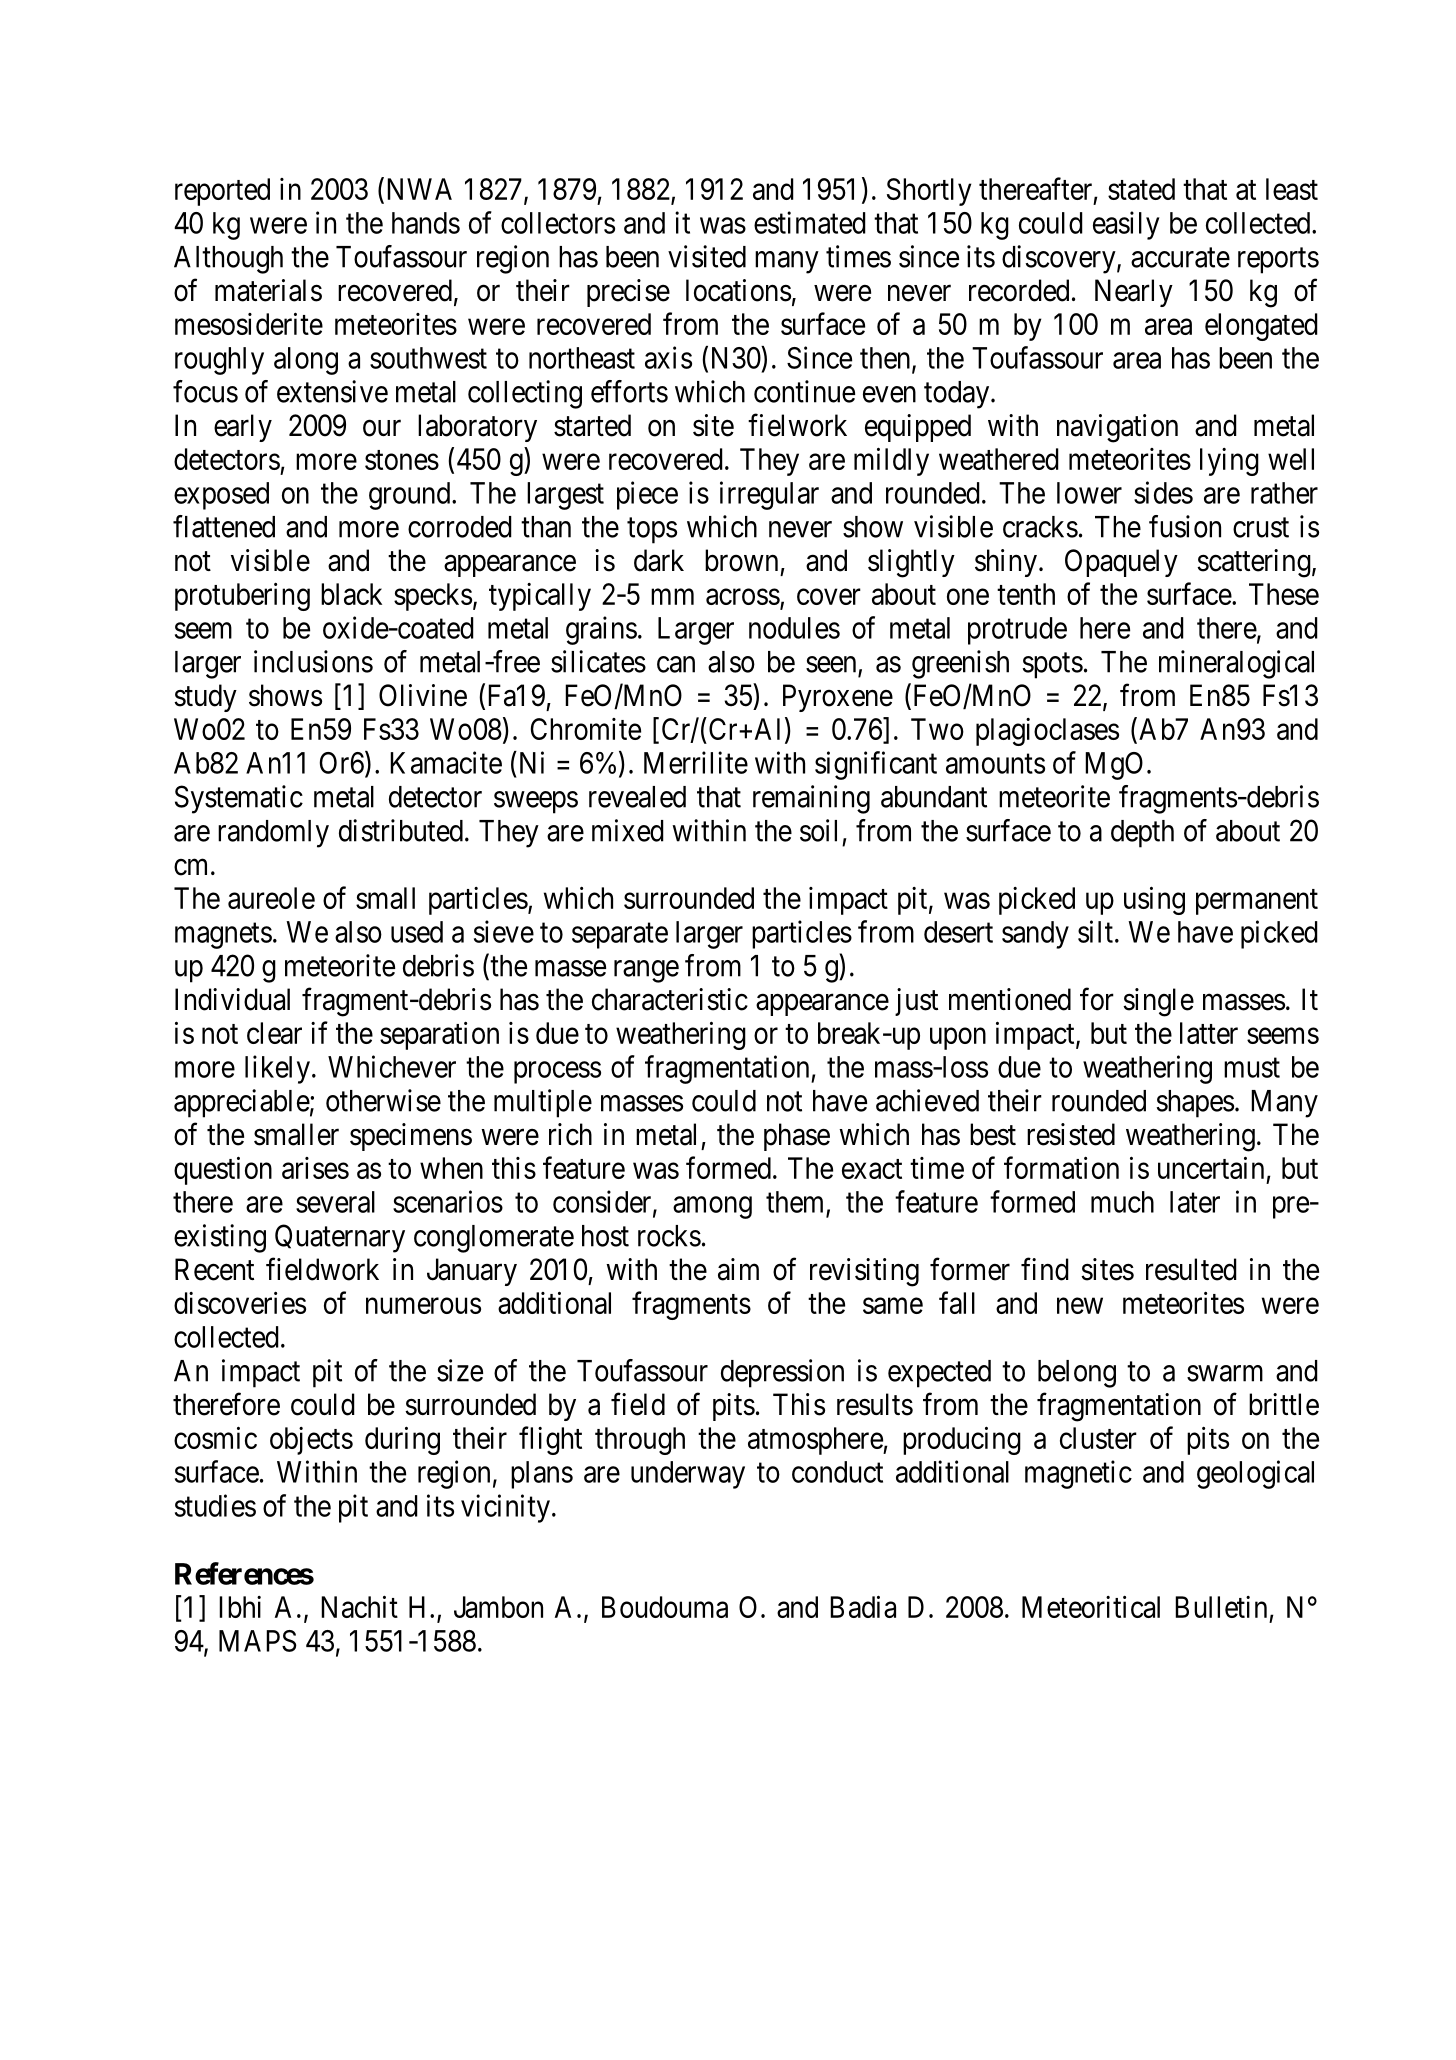 The width and height of the screenshot is (1456, 2060). I want to click on Bulletin, so click(1221, 1607).
